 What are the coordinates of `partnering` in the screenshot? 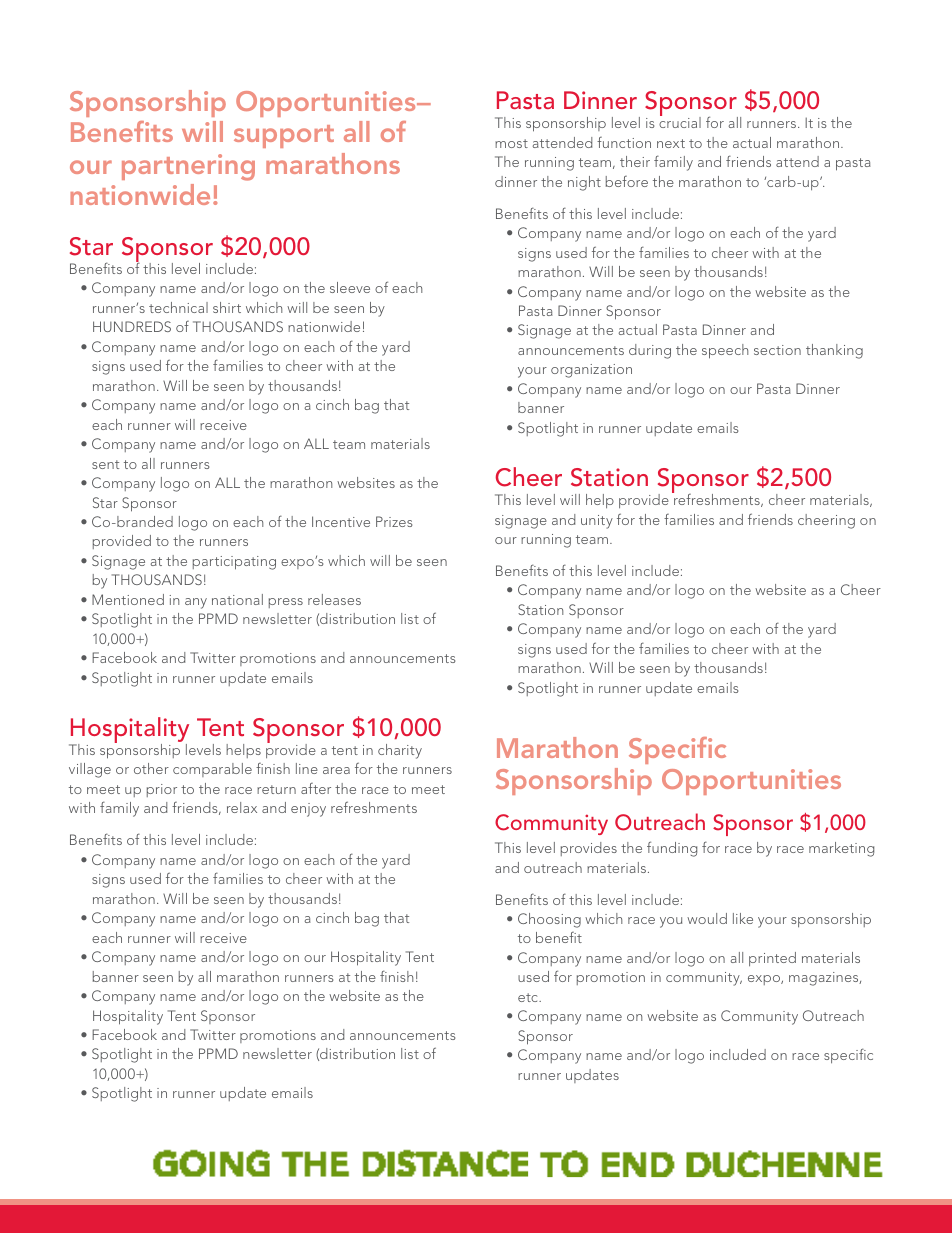 It's located at (188, 167).
